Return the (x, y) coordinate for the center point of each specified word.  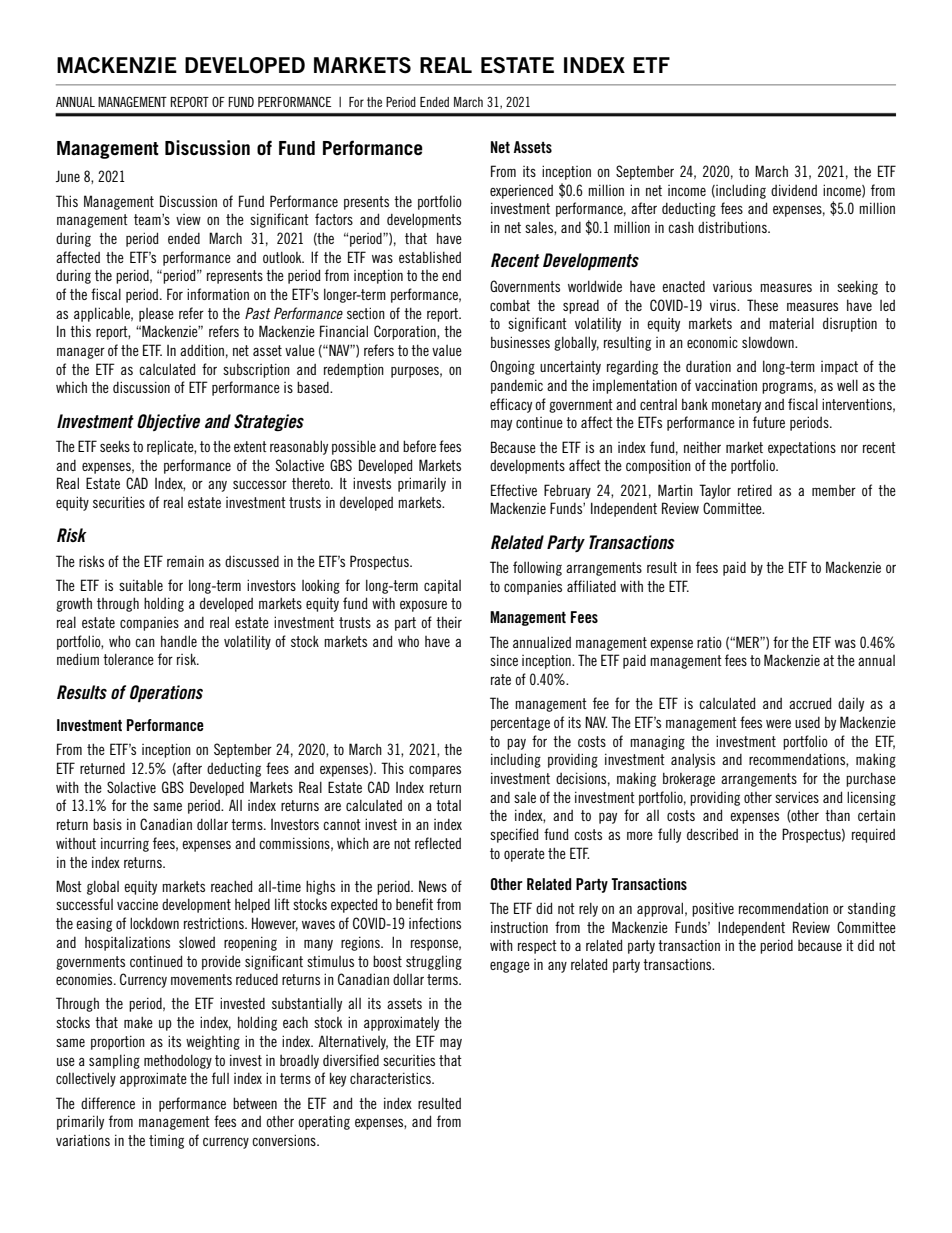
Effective (514, 490)
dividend (794, 190)
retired (755, 490)
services (797, 797)
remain (185, 561)
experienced (521, 192)
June (68, 176)
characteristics (391, 1078)
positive (713, 909)
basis (107, 824)
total (448, 805)
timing (166, 1141)
